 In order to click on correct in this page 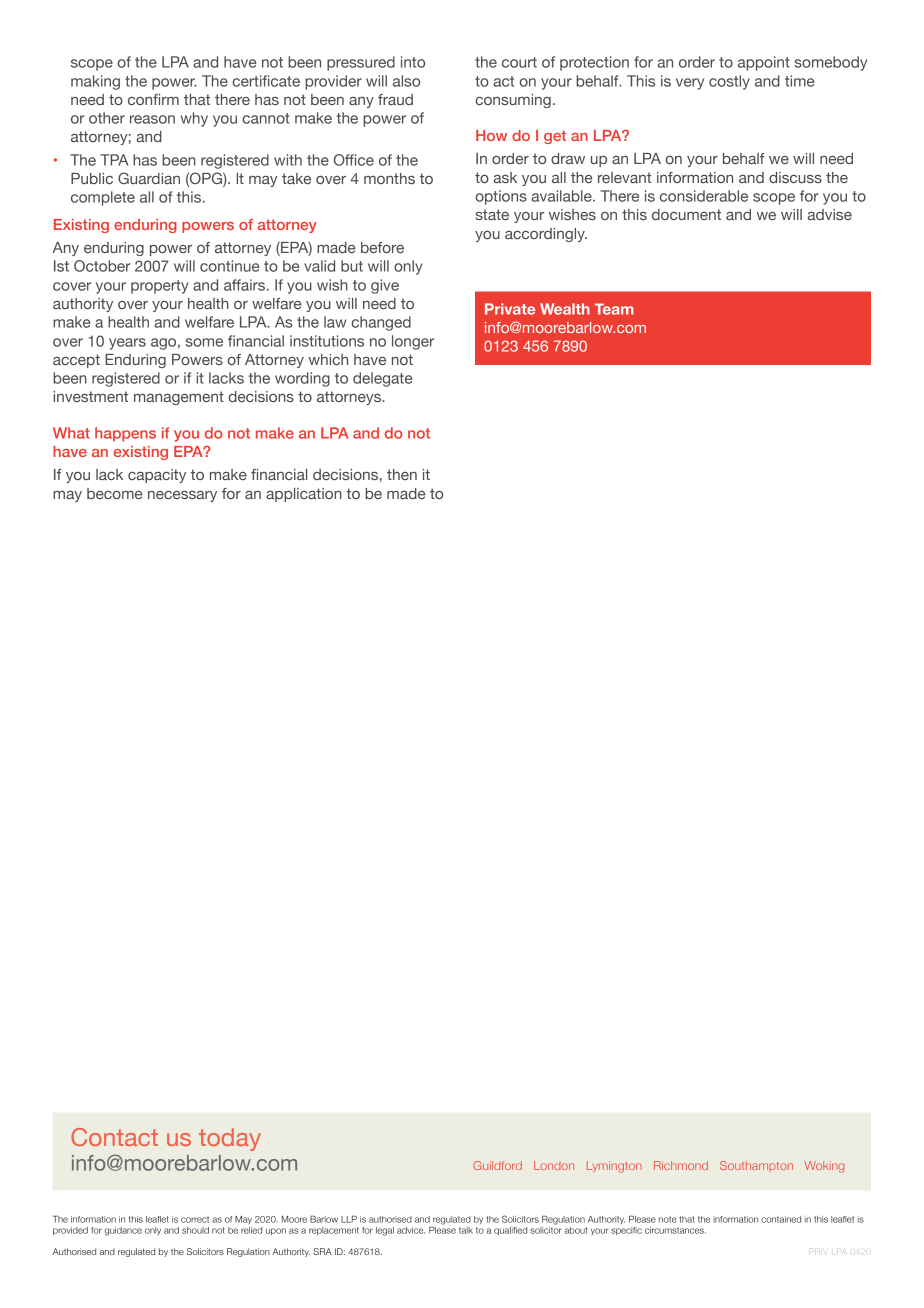, I will do `click(195, 1219)`.
